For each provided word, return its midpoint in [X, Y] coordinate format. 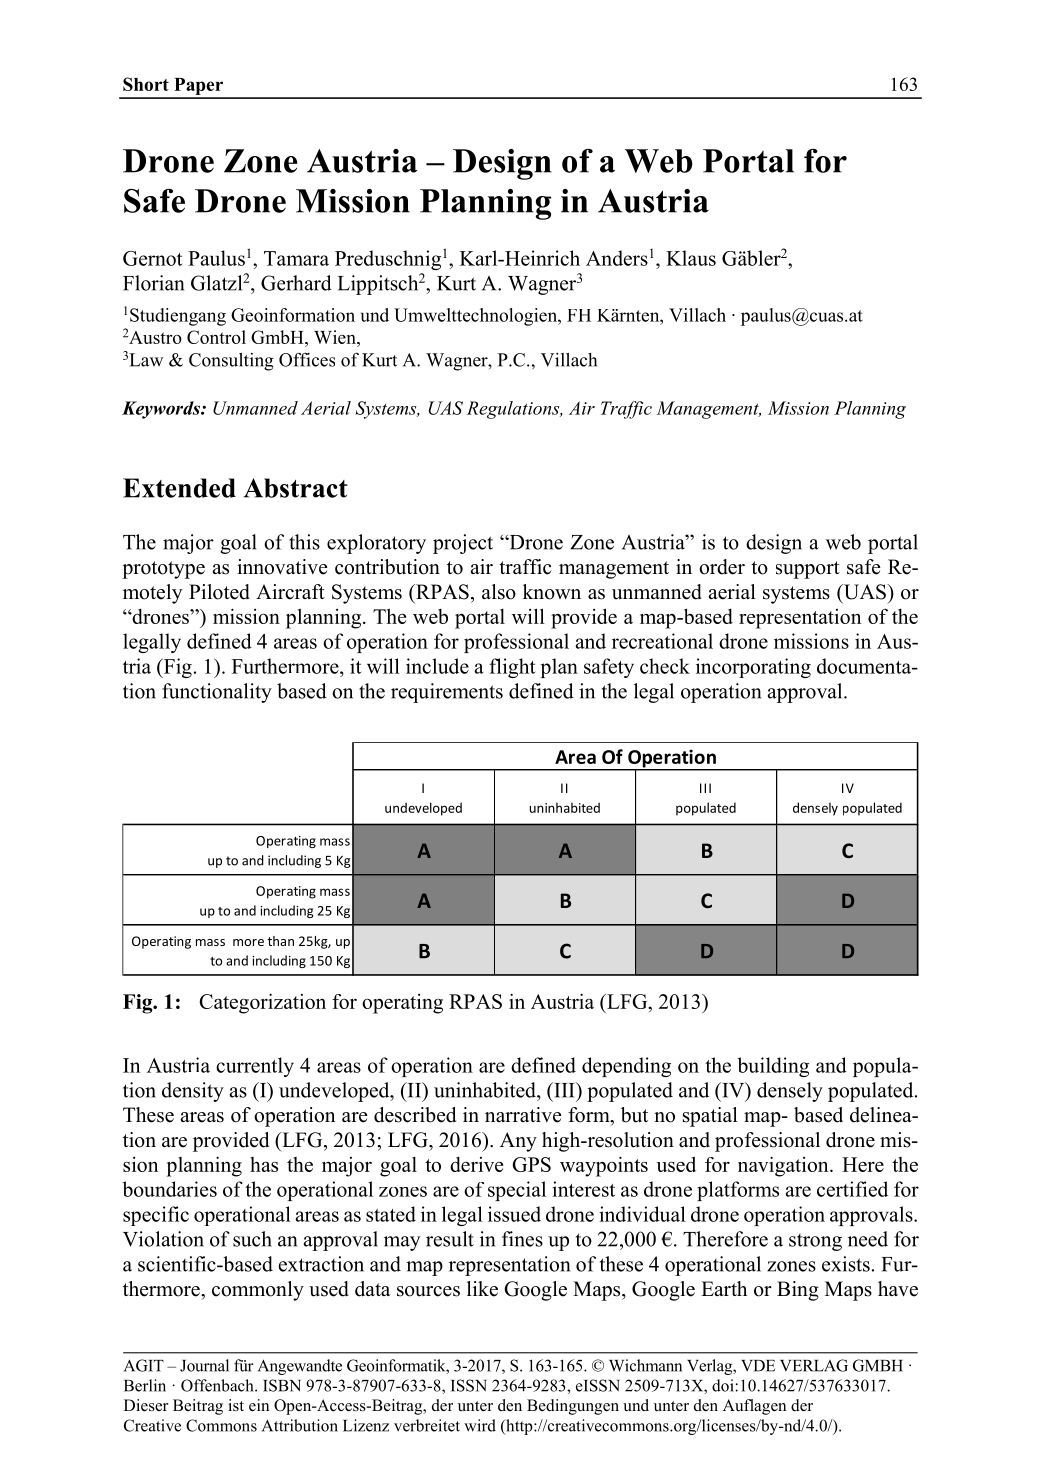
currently [255, 1067]
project [463, 544]
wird [480, 1425]
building [773, 1067]
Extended [179, 488]
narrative [523, 1115]
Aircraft [290, 592]
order [722, 567]
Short [146, 84]
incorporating [753, 668]
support [808, 570]
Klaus [691, 258]
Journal [204, 1365]
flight [512, 668]
